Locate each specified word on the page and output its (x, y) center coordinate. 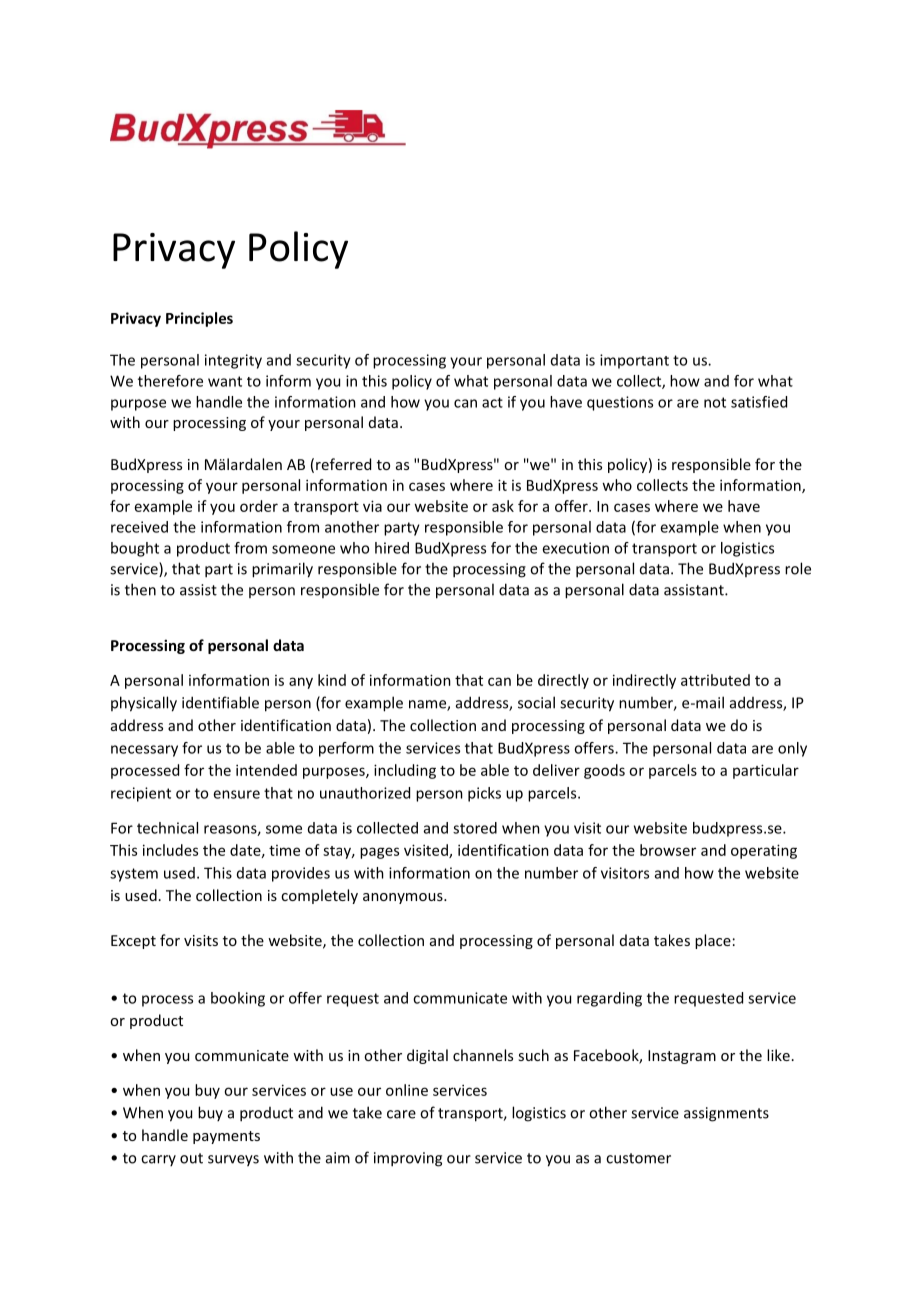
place (713, 941)
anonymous (404, 898)
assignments (726, 1114)
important (634, 361)
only (792, 749)
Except (133, 942)
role (798, 568)
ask (503, 506)
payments (226, 1137)
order (259, 506)
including (405, 771)
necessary (144, 751)
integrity (233, 361)
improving (408, 1159)
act (492, 402)
